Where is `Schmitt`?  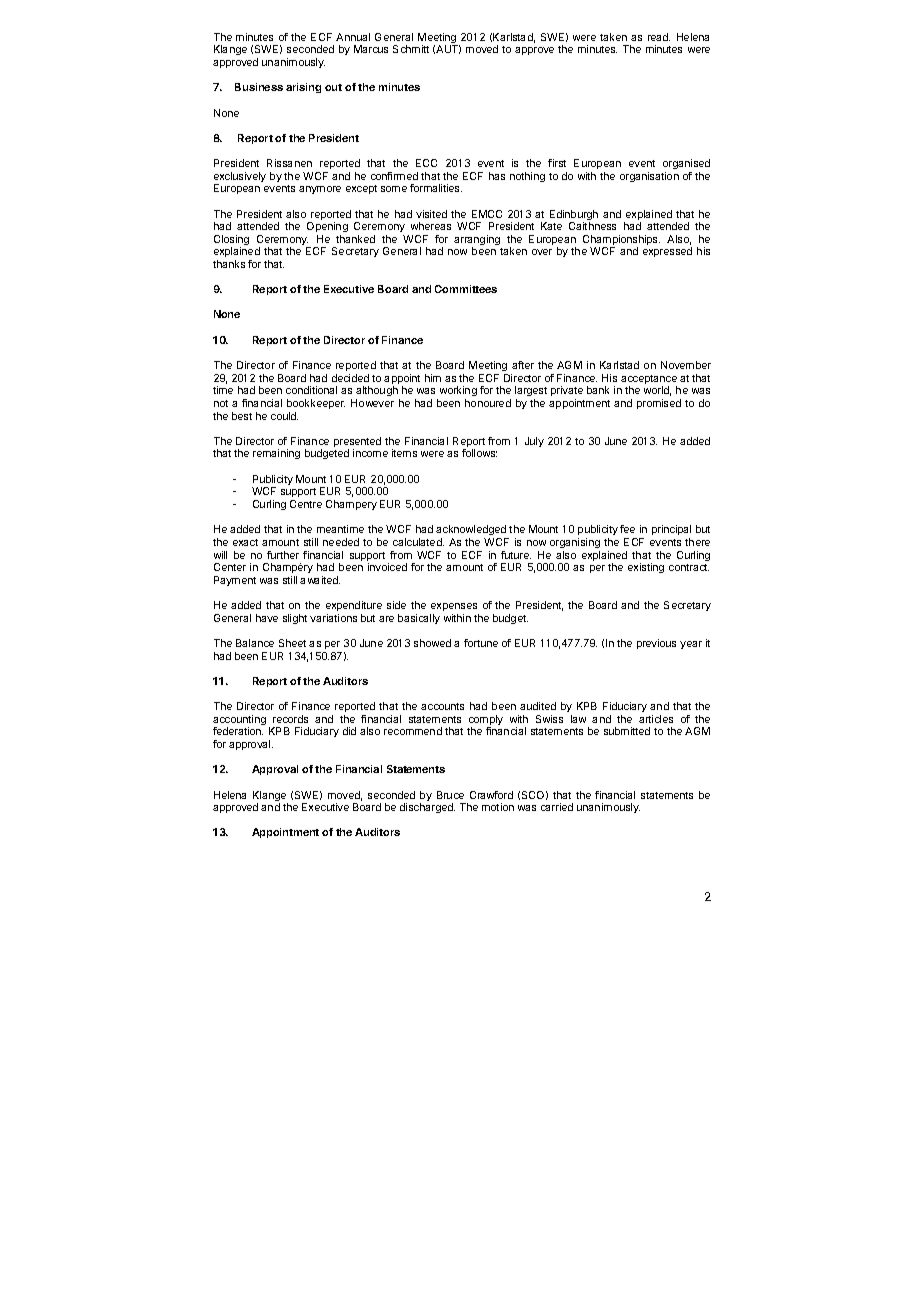 Schmitt is located at coordinates (411, 49).
